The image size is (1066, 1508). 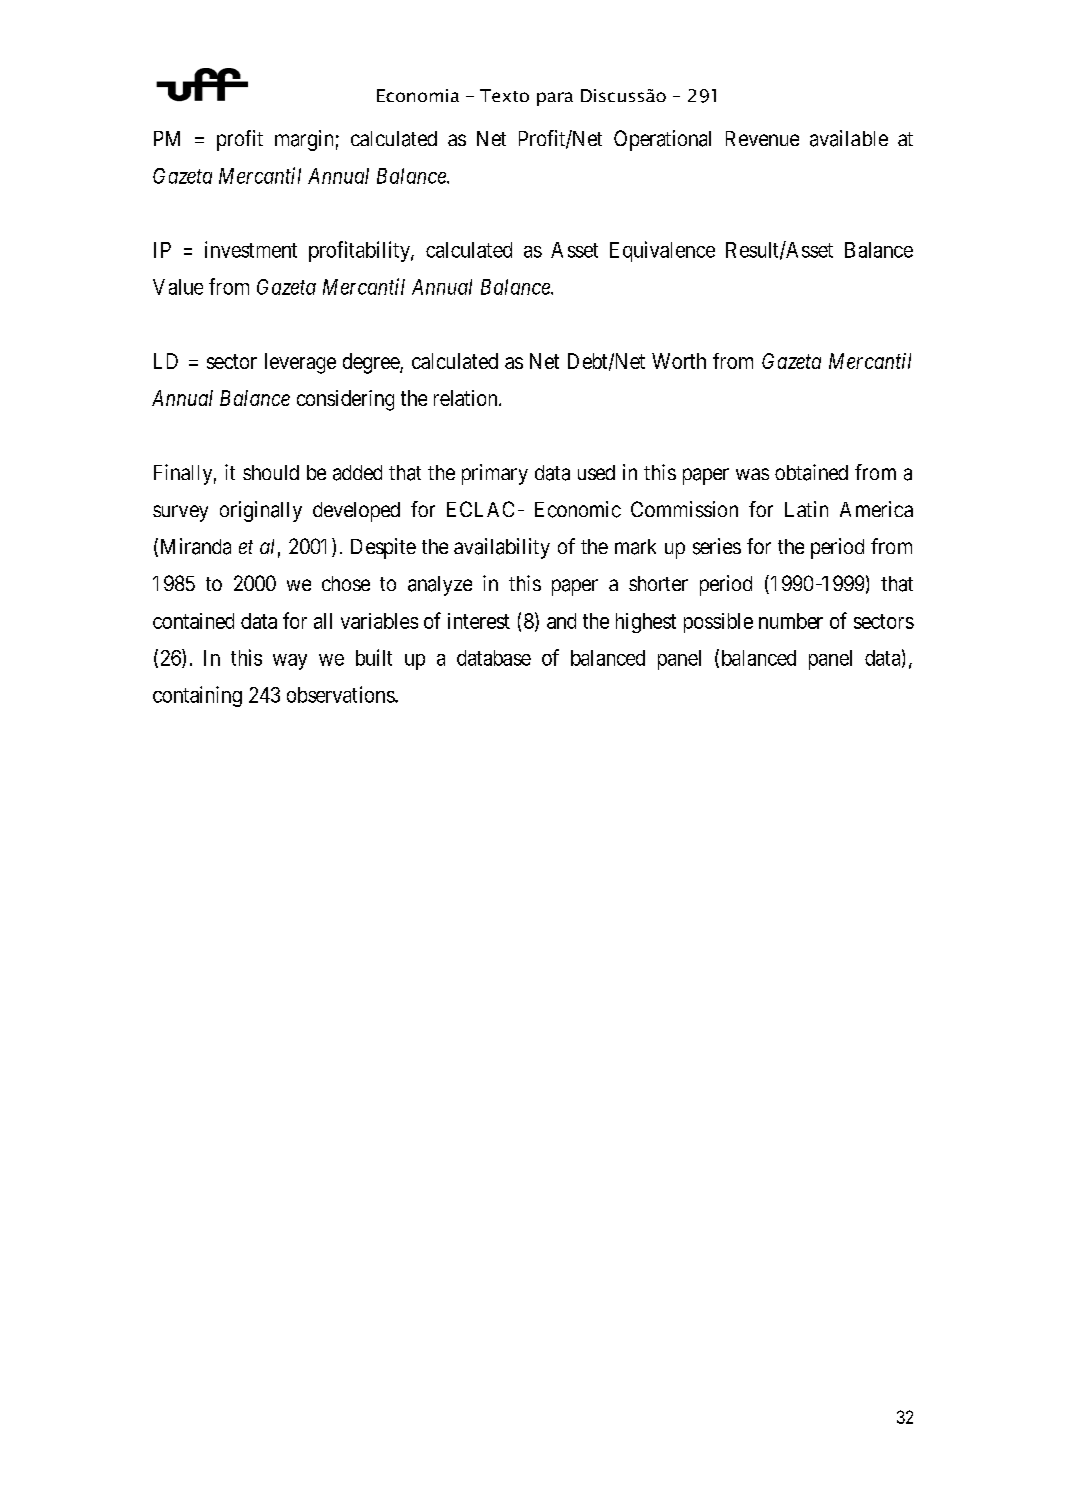 What do you see at coordinates (261, 511) in the screenshot?
I see `originally` at bounding box center [261, 511].
